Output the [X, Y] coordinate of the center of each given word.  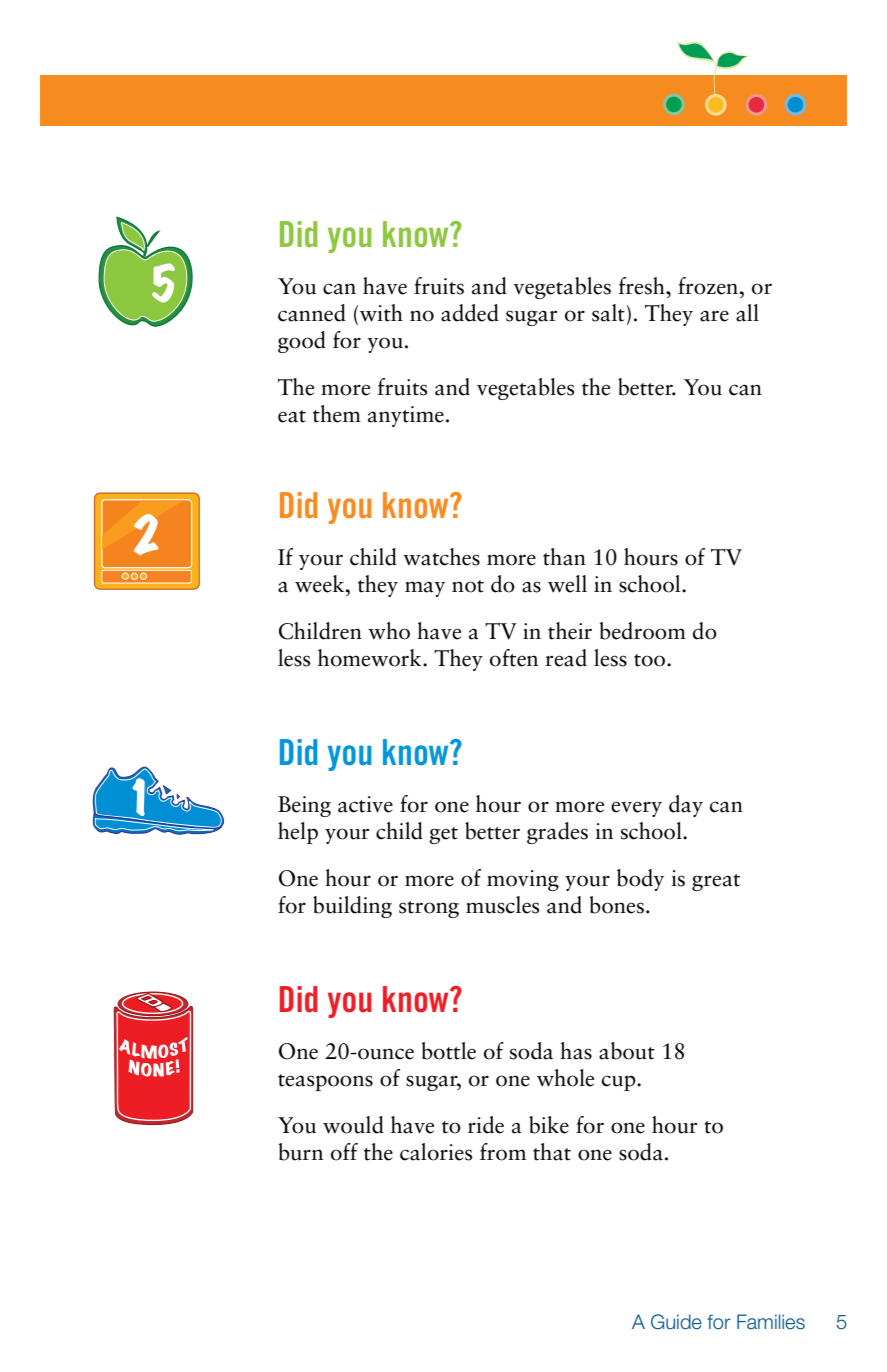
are [714, 316]
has [576, 1051]
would [353, 1125]
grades [557, 833]
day [686, 806]
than [564, 557]
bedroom [642, 631]
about [627, 1051]
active [365, 804]
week [321, 584]
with [381, 313]
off [344, 1152]
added [470, 313]
